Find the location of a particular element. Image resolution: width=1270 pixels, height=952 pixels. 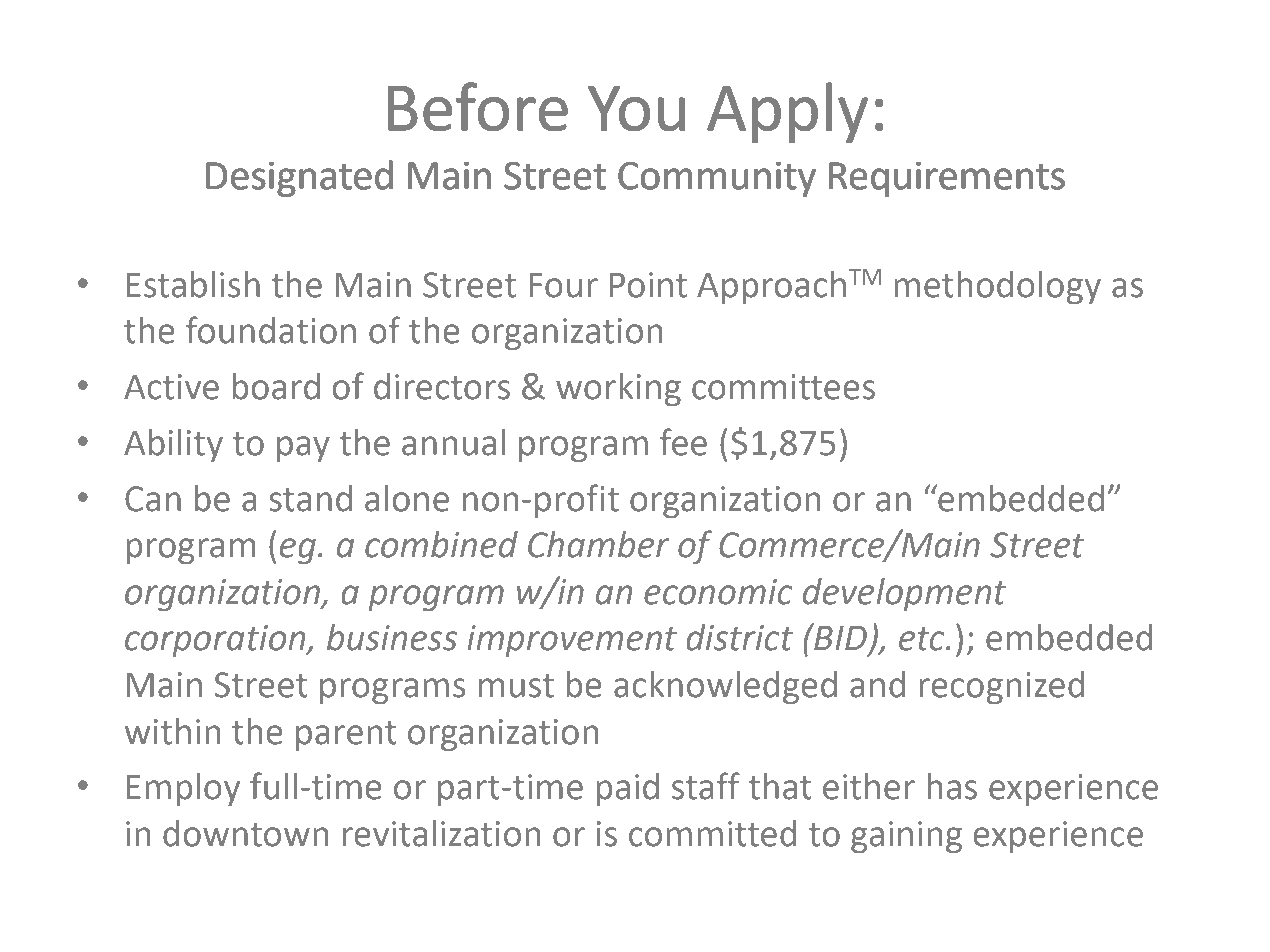

fee is located at coordinates (683, 442).
